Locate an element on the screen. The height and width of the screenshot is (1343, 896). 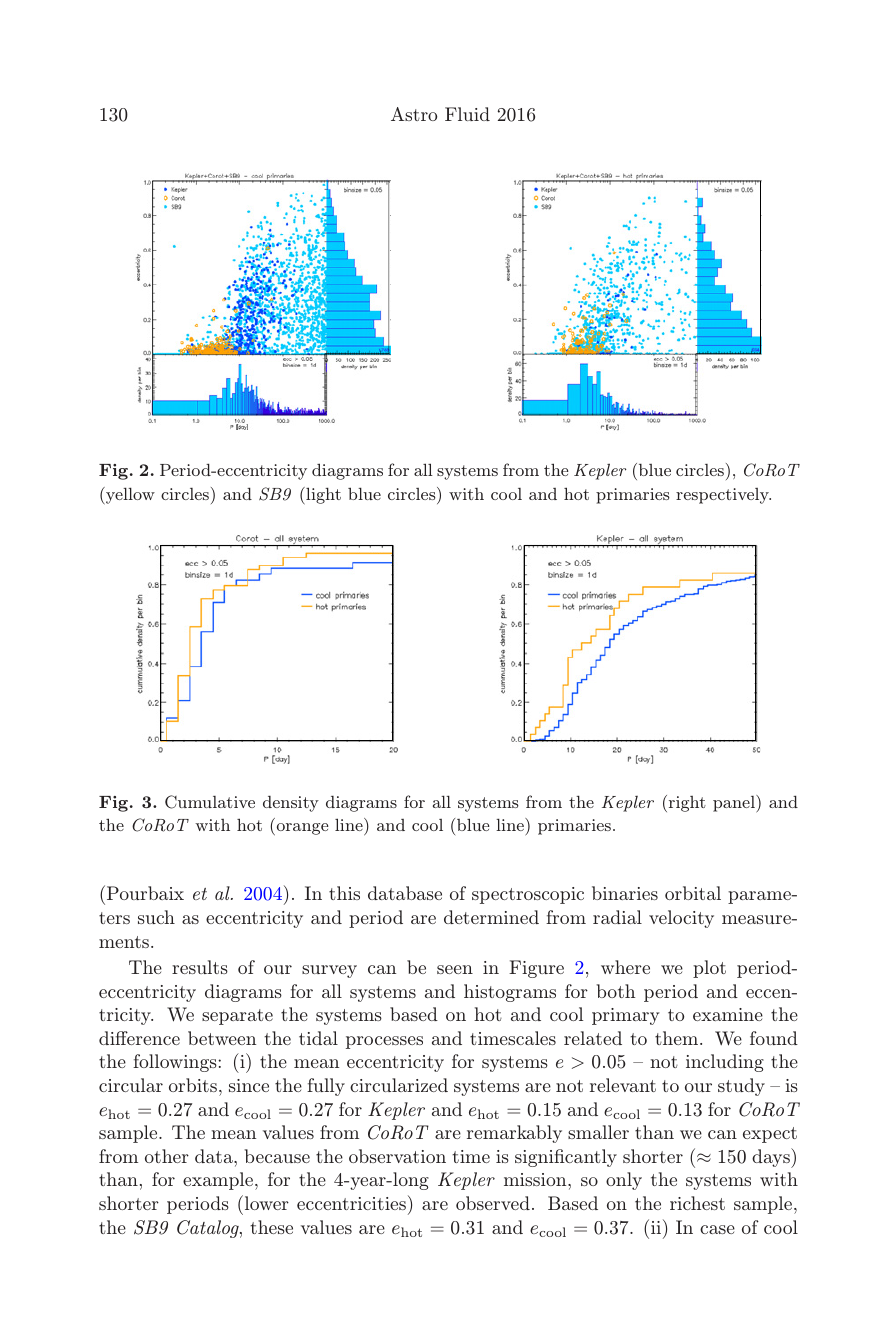
right is located at coordinates (686, 803).
